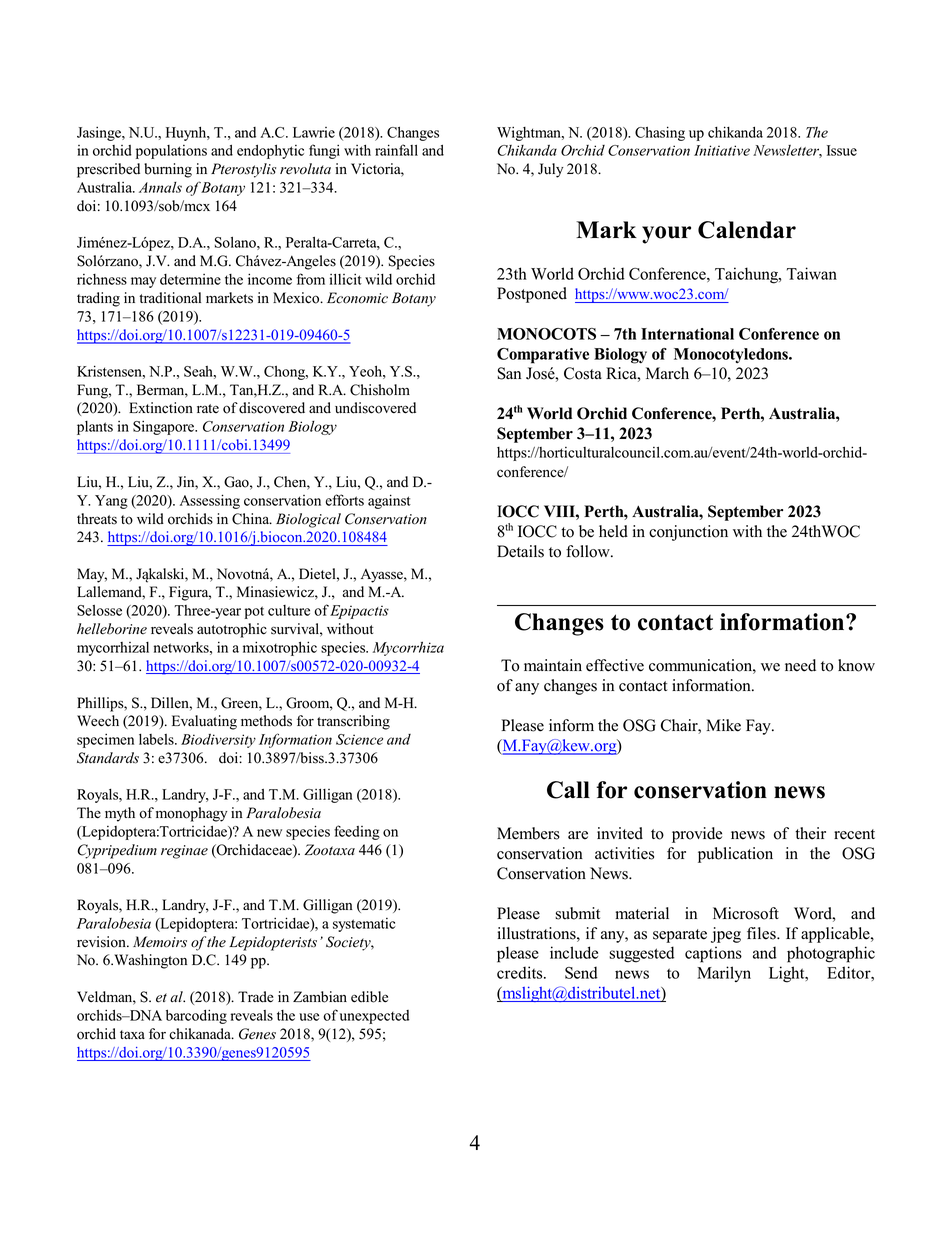 The image size is (952, 1233). Describe the element at coordinates (722, 150) in the image. I see `Initiative` at that location.
